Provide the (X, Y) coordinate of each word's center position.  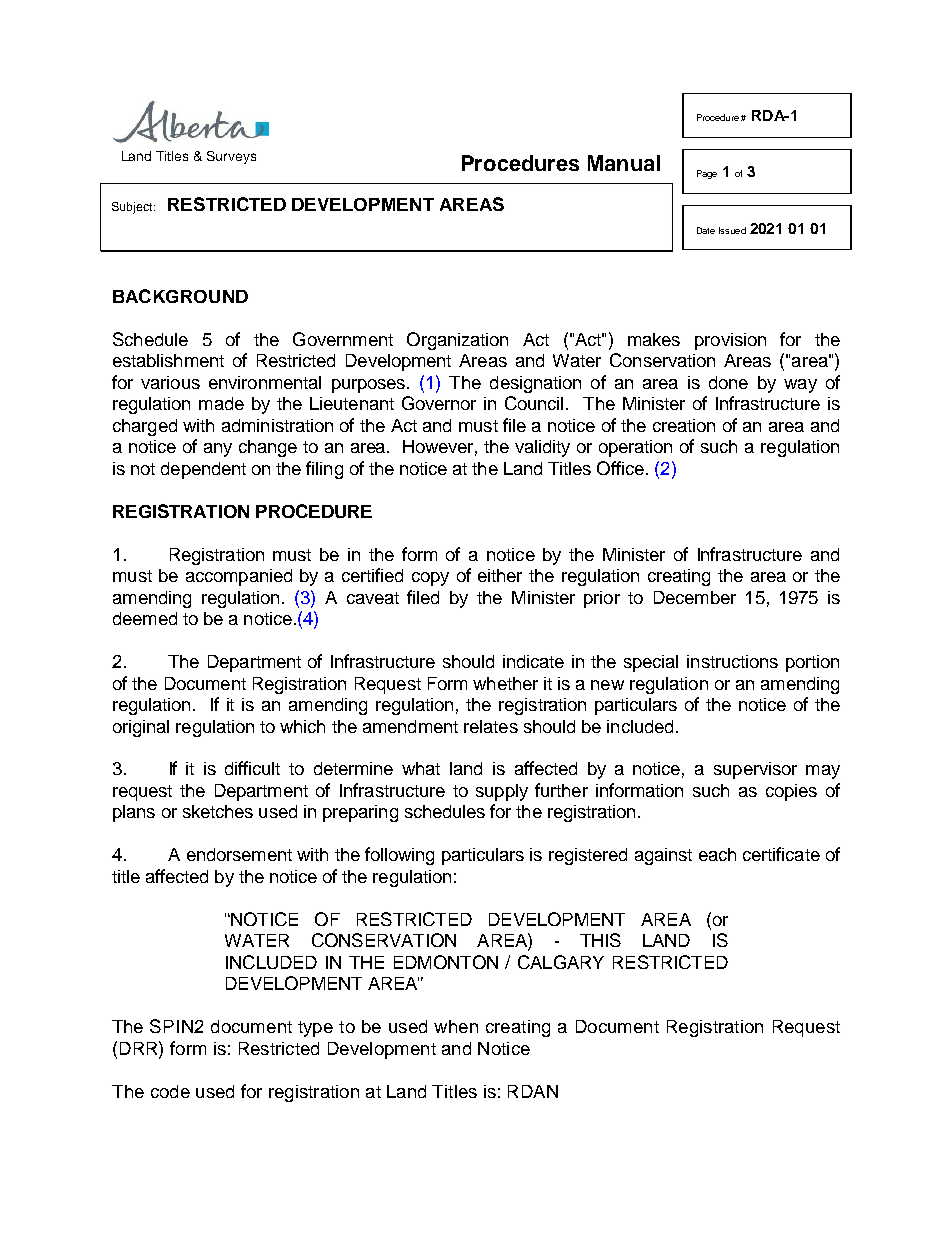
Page (707, 174)
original (141, 728)
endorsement (239, 854)
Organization (457, 341)
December (695, 597)
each (717, 854)
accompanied (239, 577)
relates (491, 726)
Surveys (231, 157)
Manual (624, 163)
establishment (168, 360)
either (500, 575)
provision (730, 341)
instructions (732, 661)
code (170, 1091)
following (399, 856)
